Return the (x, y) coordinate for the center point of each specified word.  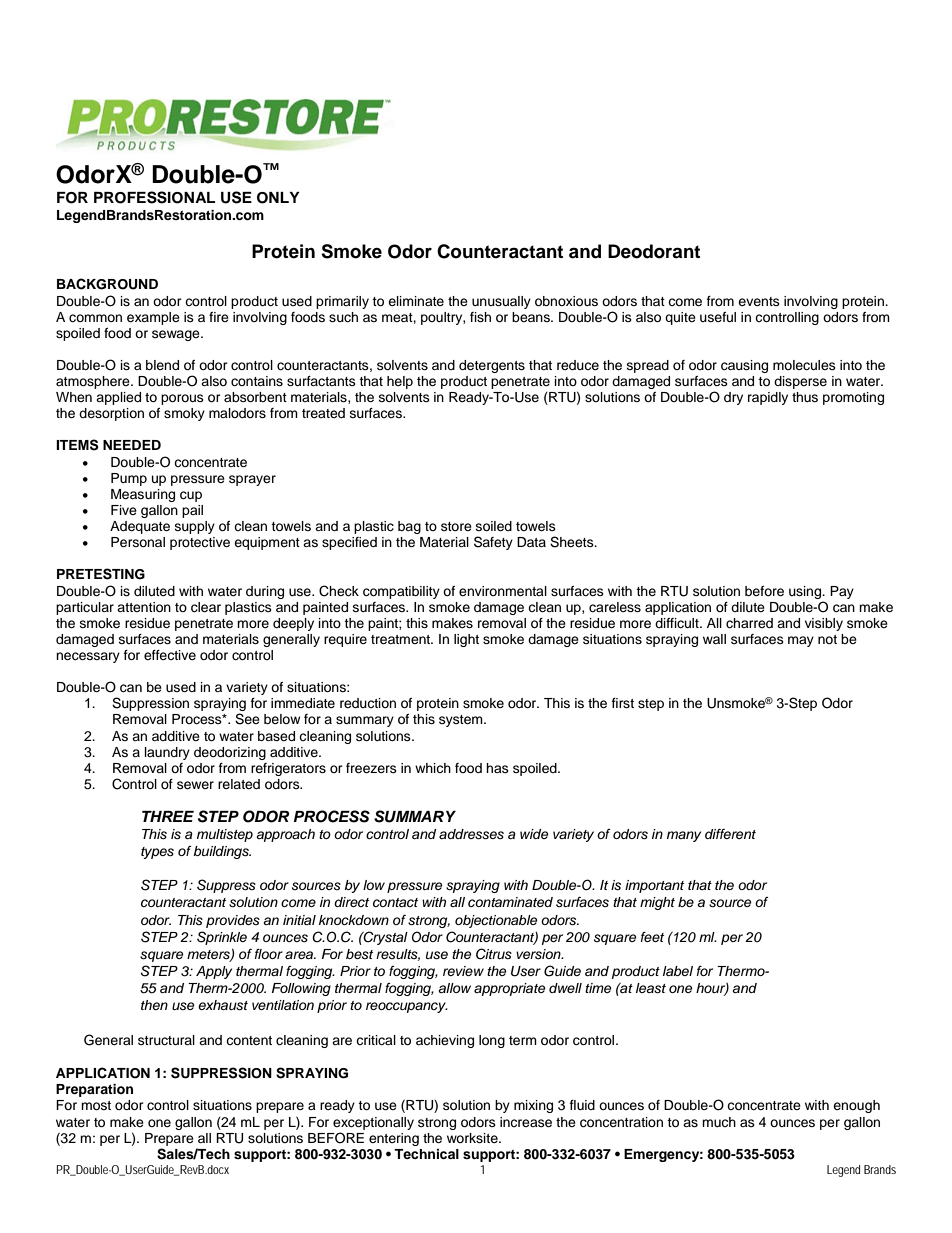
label (678, 971)
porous (182, 399)
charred (749, 623)
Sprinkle (222, 938)
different (730, 834)
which (433, 768)
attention (144, 607)
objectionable (496, 921)
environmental (503, 591)
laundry (167, 753)
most (96, 1105)
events (759, 301)
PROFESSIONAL (154, 197)
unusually (501, 302)
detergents (492, 366)
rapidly (768, 398)
